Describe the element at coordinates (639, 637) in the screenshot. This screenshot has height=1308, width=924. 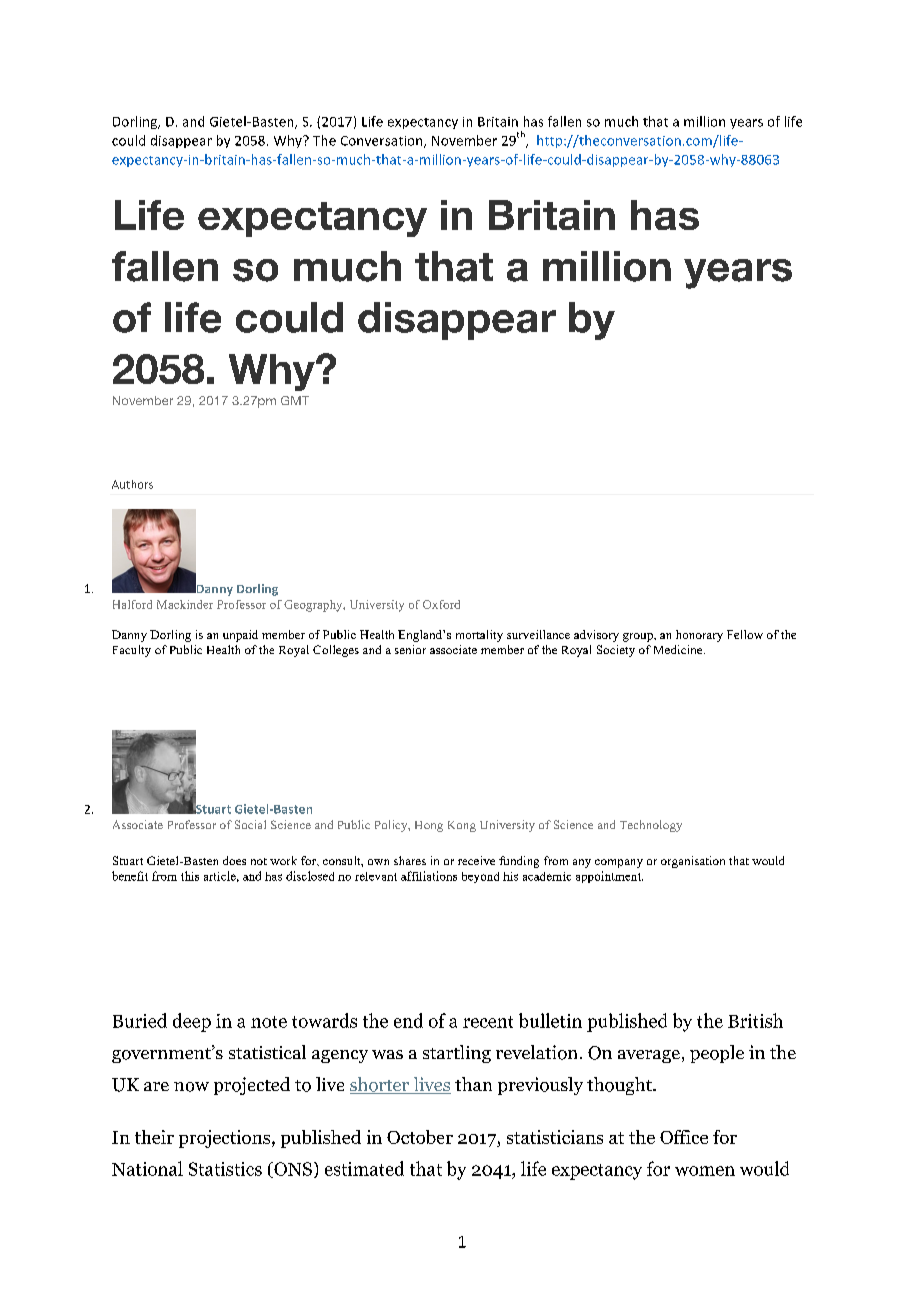
I see `group` at that location.
